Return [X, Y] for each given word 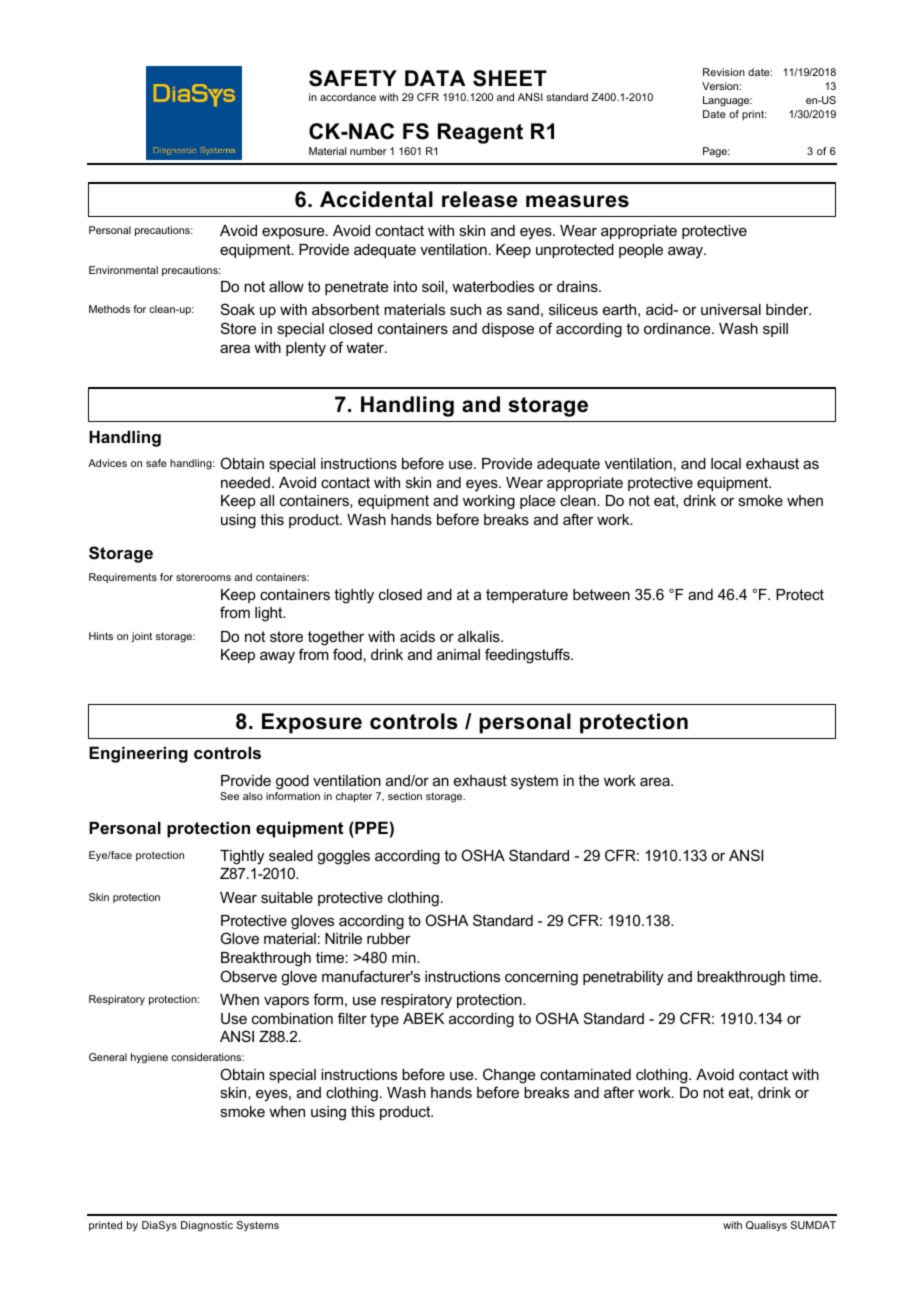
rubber [389, 938]
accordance [348, 97]
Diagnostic [207, 1226]
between [601, 594]
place [538, 502]
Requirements [123, 578]
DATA [435, 78]
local [726, 463]
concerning [541, 978]
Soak [238, 309]
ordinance [678, 328]
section [405, 796]
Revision [724, 72]
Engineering [138, 754]
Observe [248, 976]
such [465, 309]
